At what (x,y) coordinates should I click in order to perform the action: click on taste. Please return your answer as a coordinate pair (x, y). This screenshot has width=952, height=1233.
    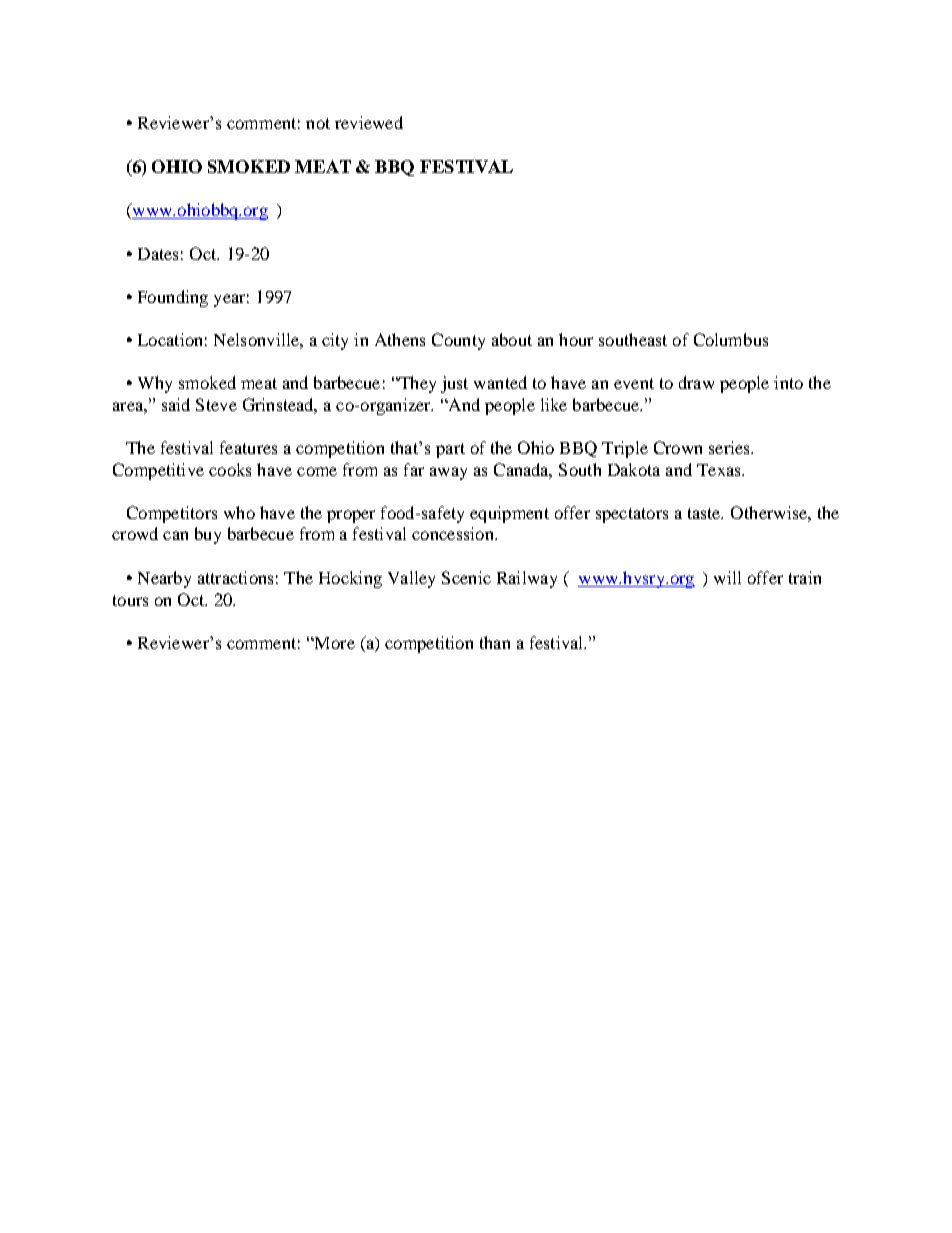
    Looking at the image, I should click on (705, 513).
